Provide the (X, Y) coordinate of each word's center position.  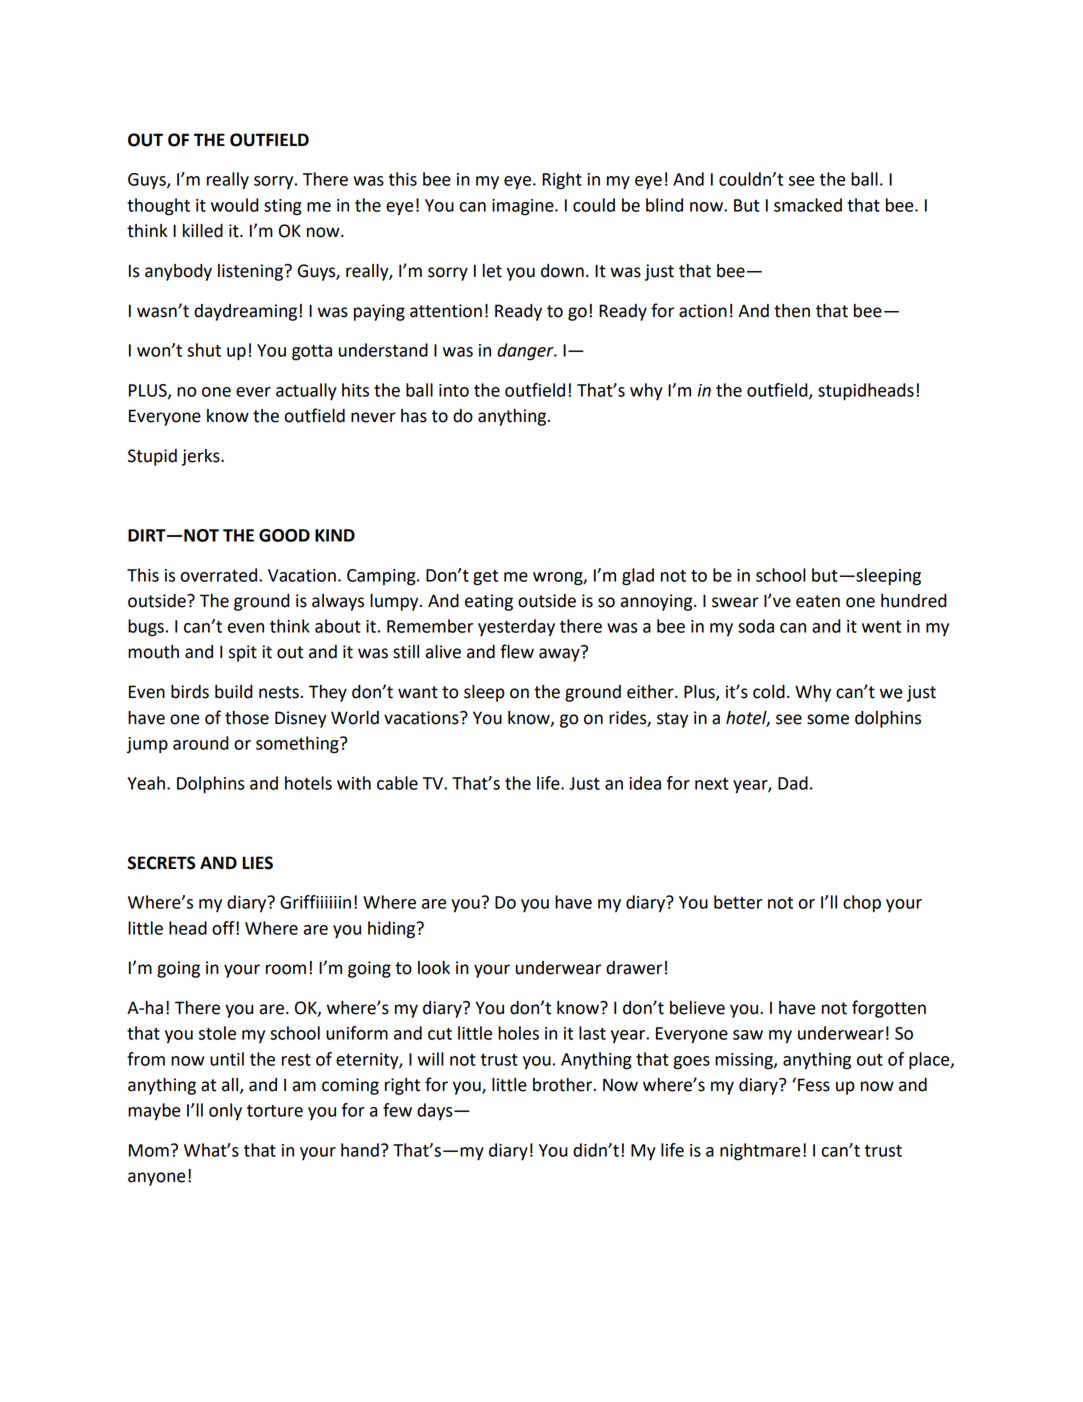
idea (645, 783)
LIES (257, 863)
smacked (808, 205)
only (225, 1111)
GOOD (284, 535)
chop (862, 903)
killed (203, 231)
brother (563, 1085)
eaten (818, 601)
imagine (524, 207)
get (485, 578)
